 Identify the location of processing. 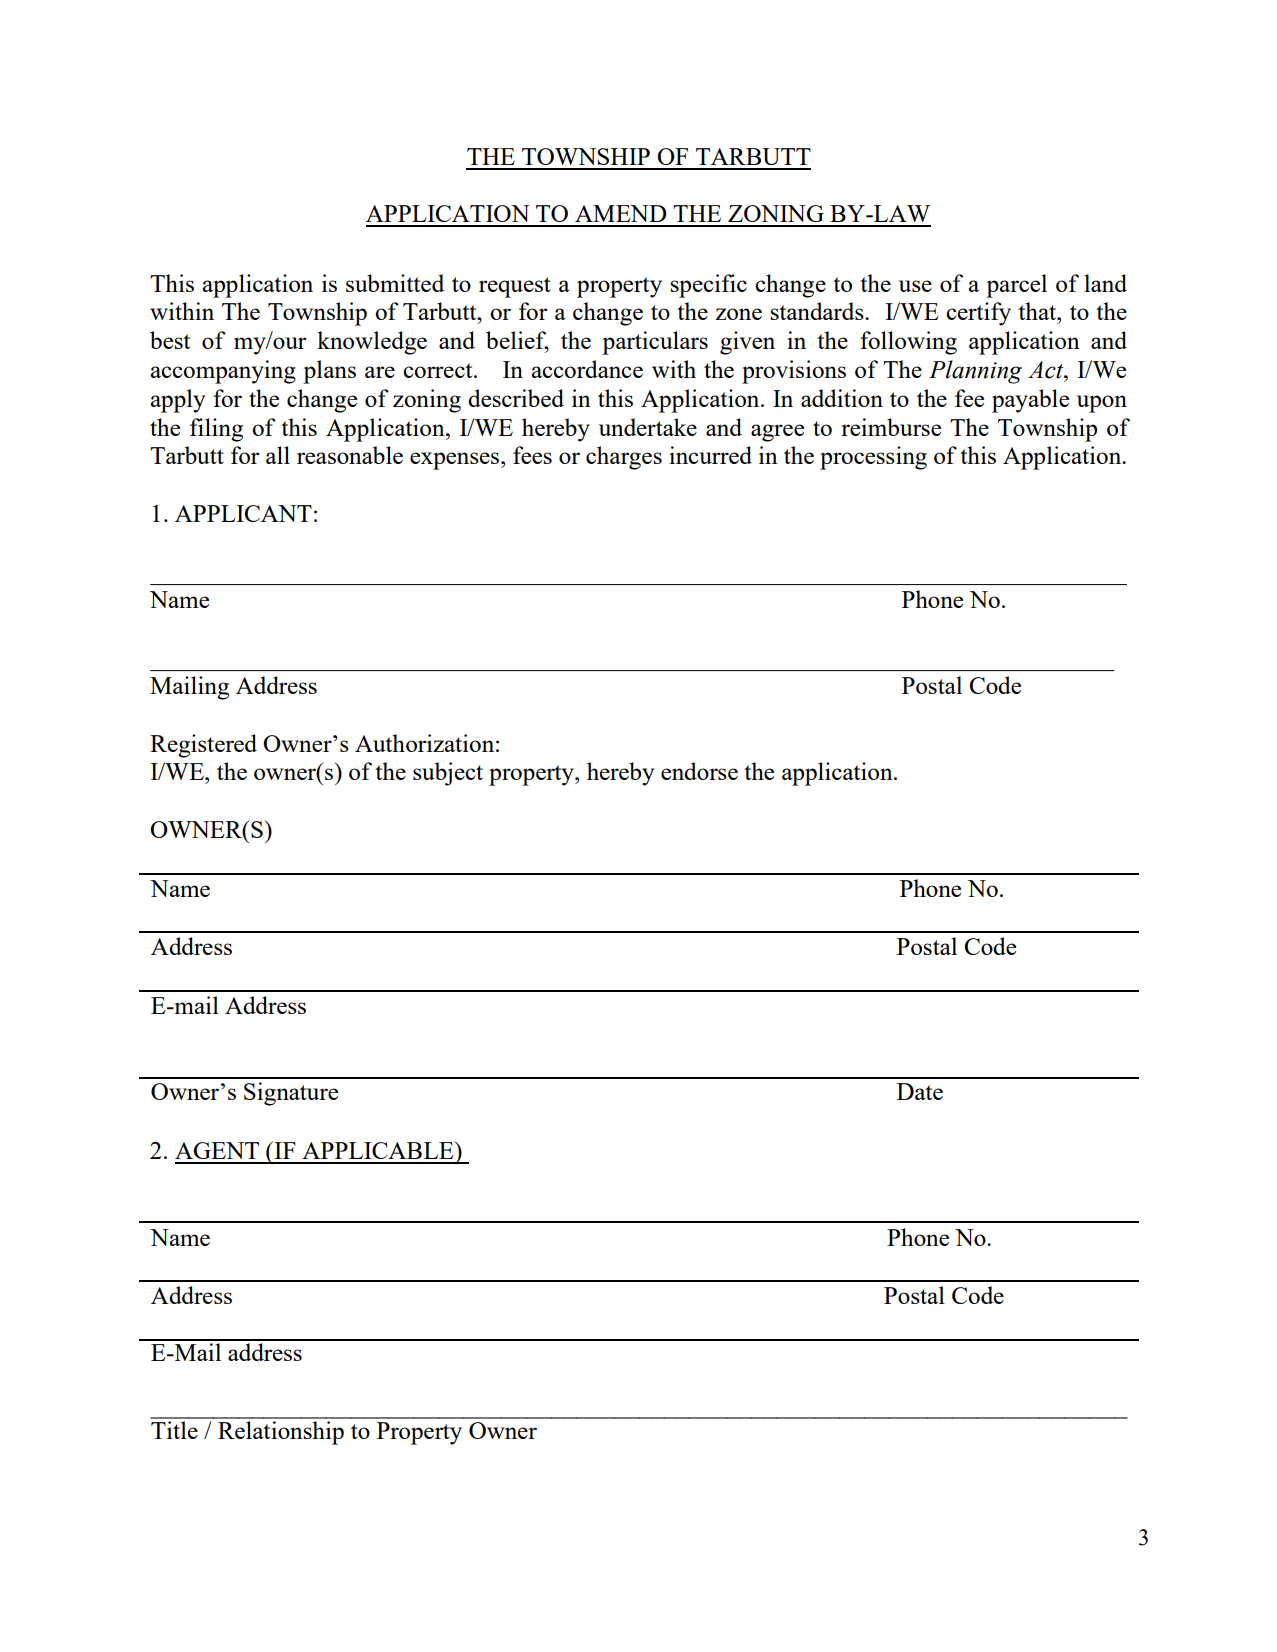
(873, 458).
